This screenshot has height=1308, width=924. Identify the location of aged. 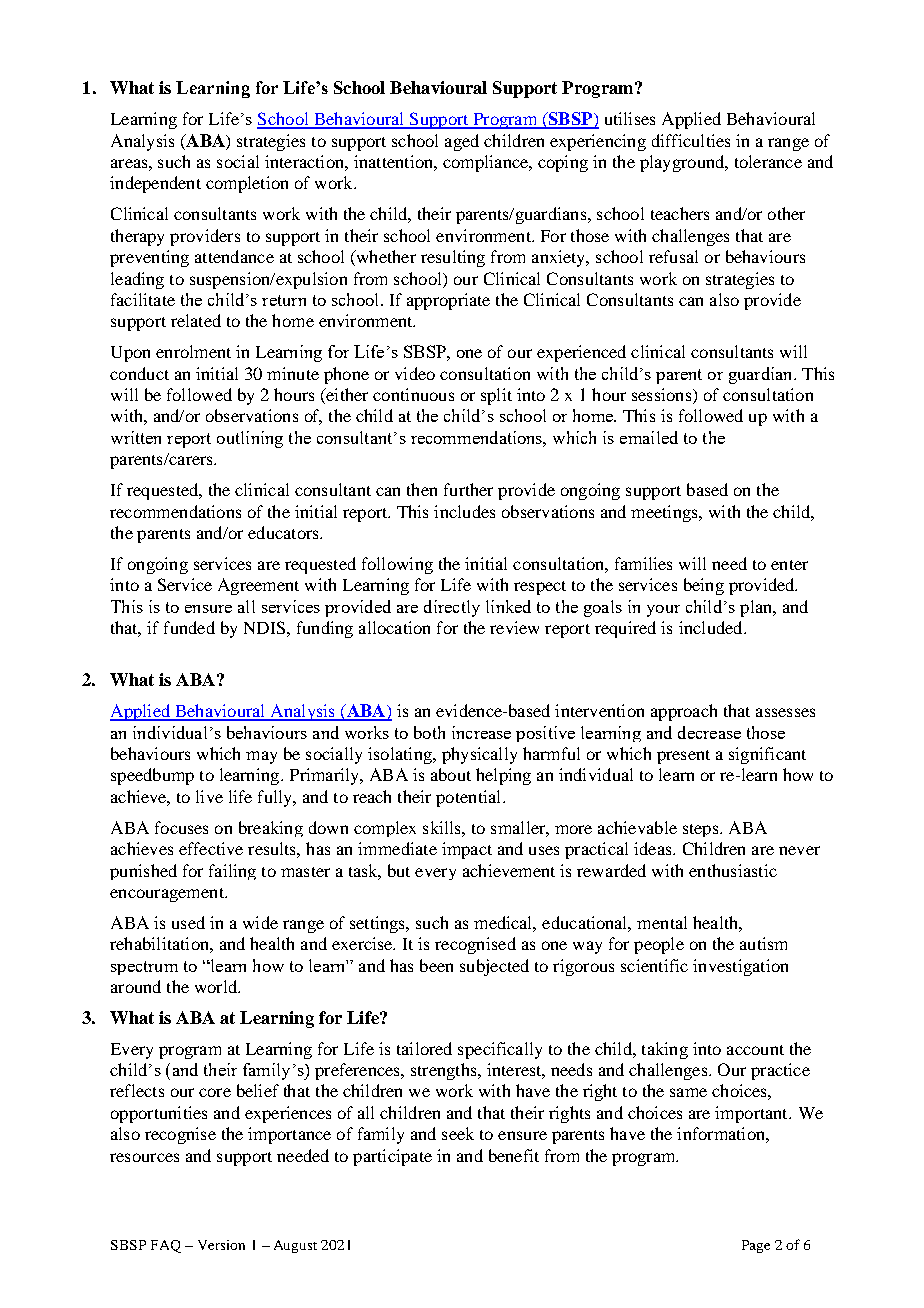
(462, 142).
